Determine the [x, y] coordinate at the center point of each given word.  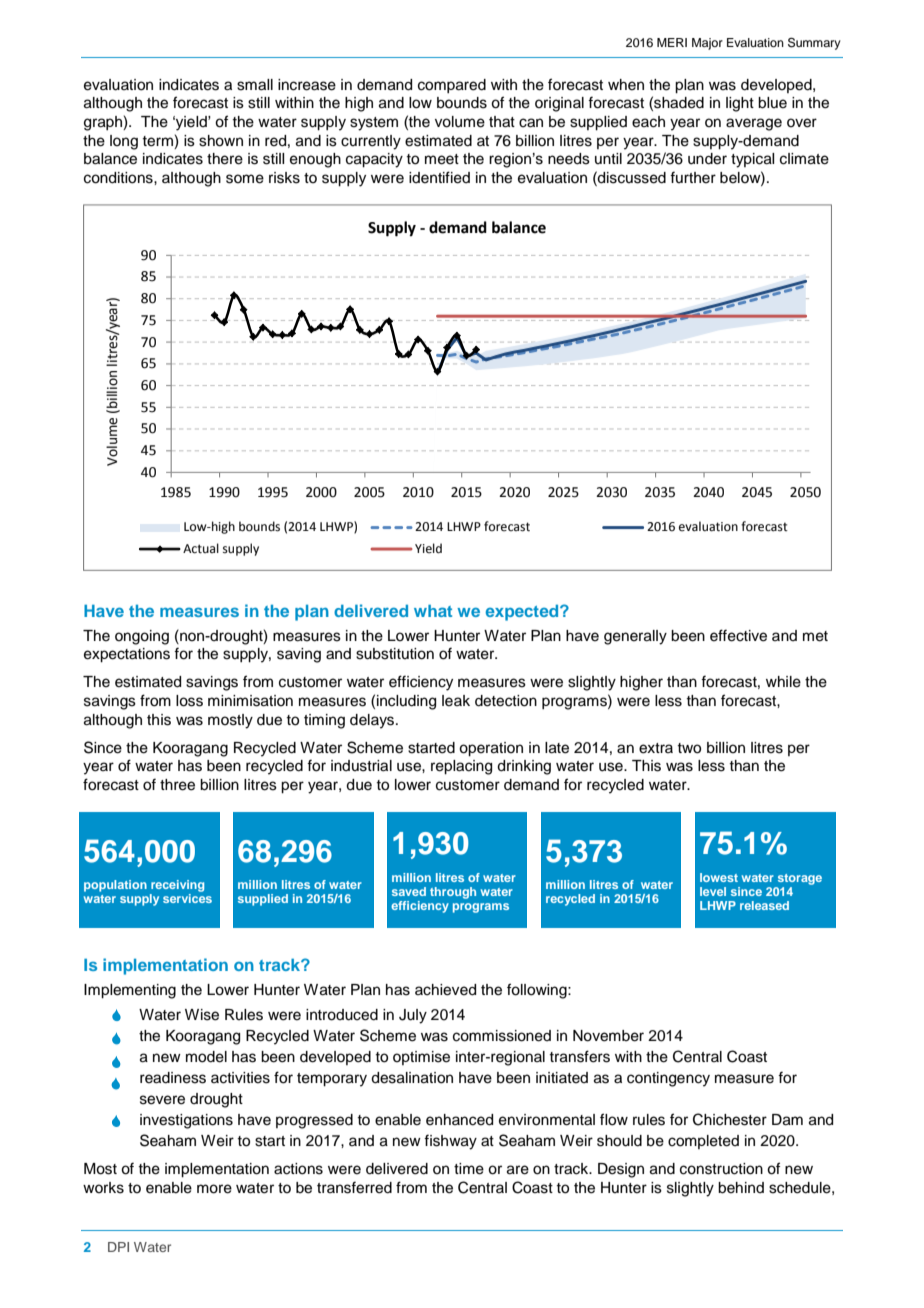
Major [707, 44]
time [469, 1169]
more [214, 1189]
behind [741, 1188]
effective [738, 635]
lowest [719, 877]
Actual [201, 548]
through [453, 893]
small [255, 85]
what [433, 611]
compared [452, 86]
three [177, 785]
